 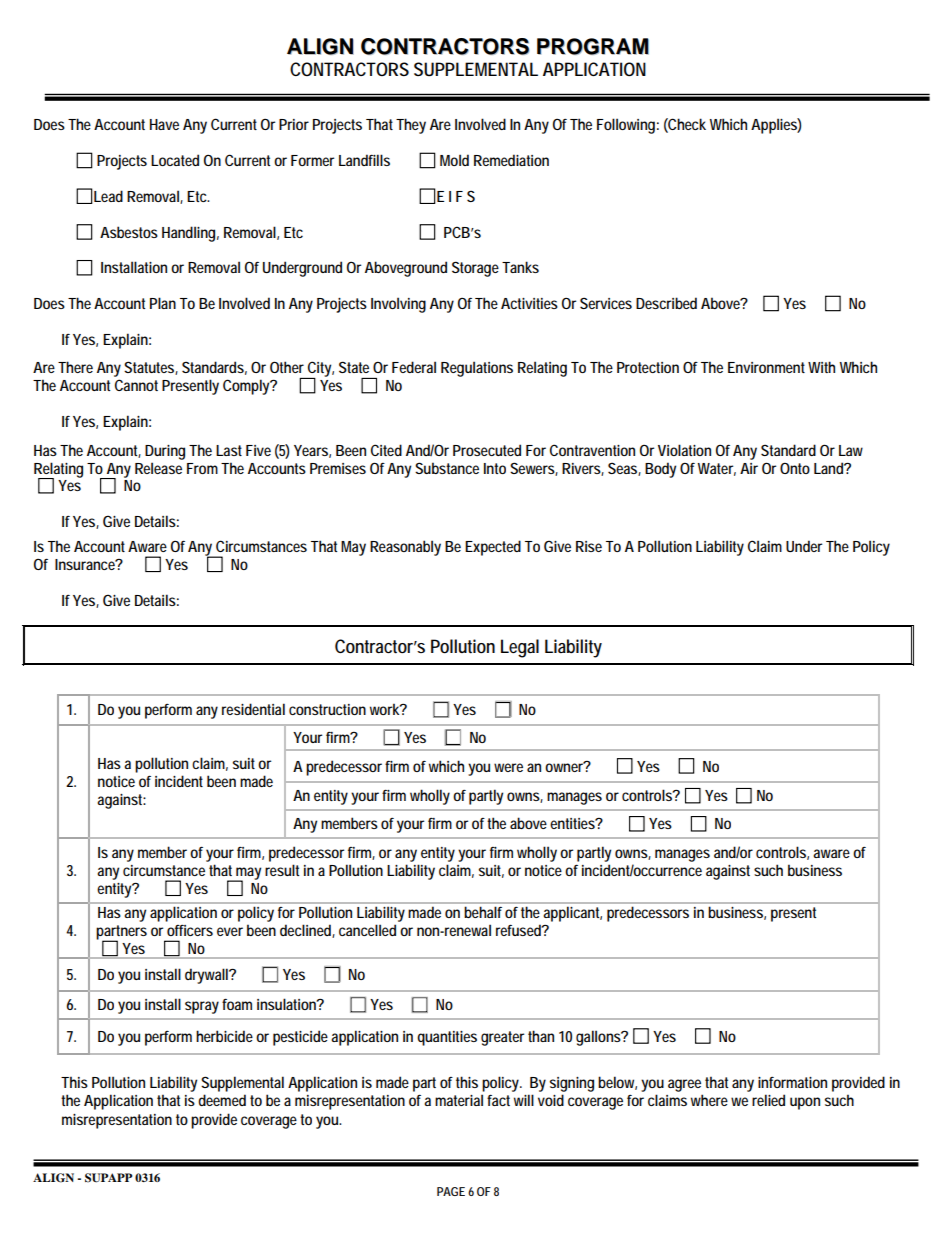 I want to click on where, so click(x=709, y=1100).
